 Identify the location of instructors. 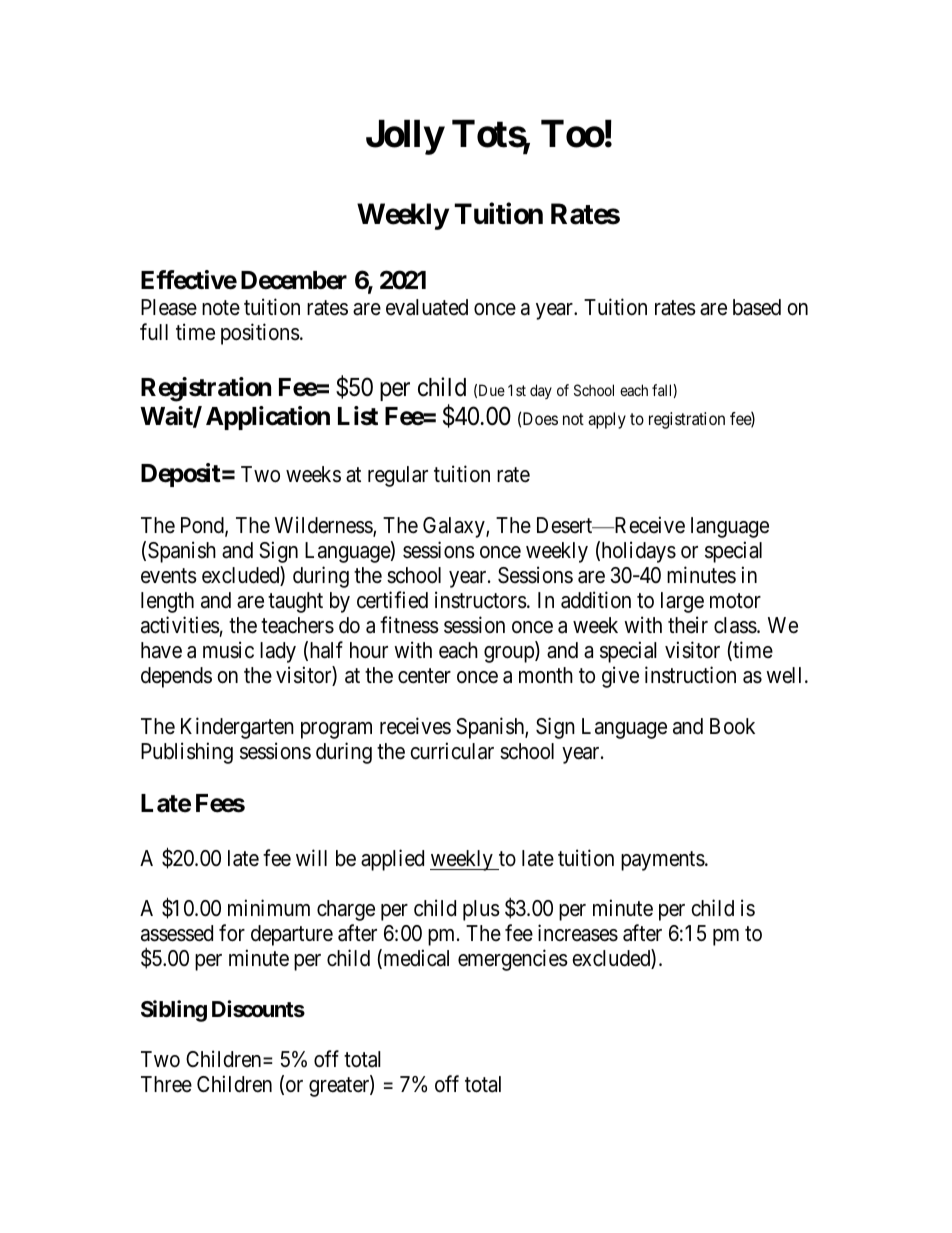
(481, 600).
